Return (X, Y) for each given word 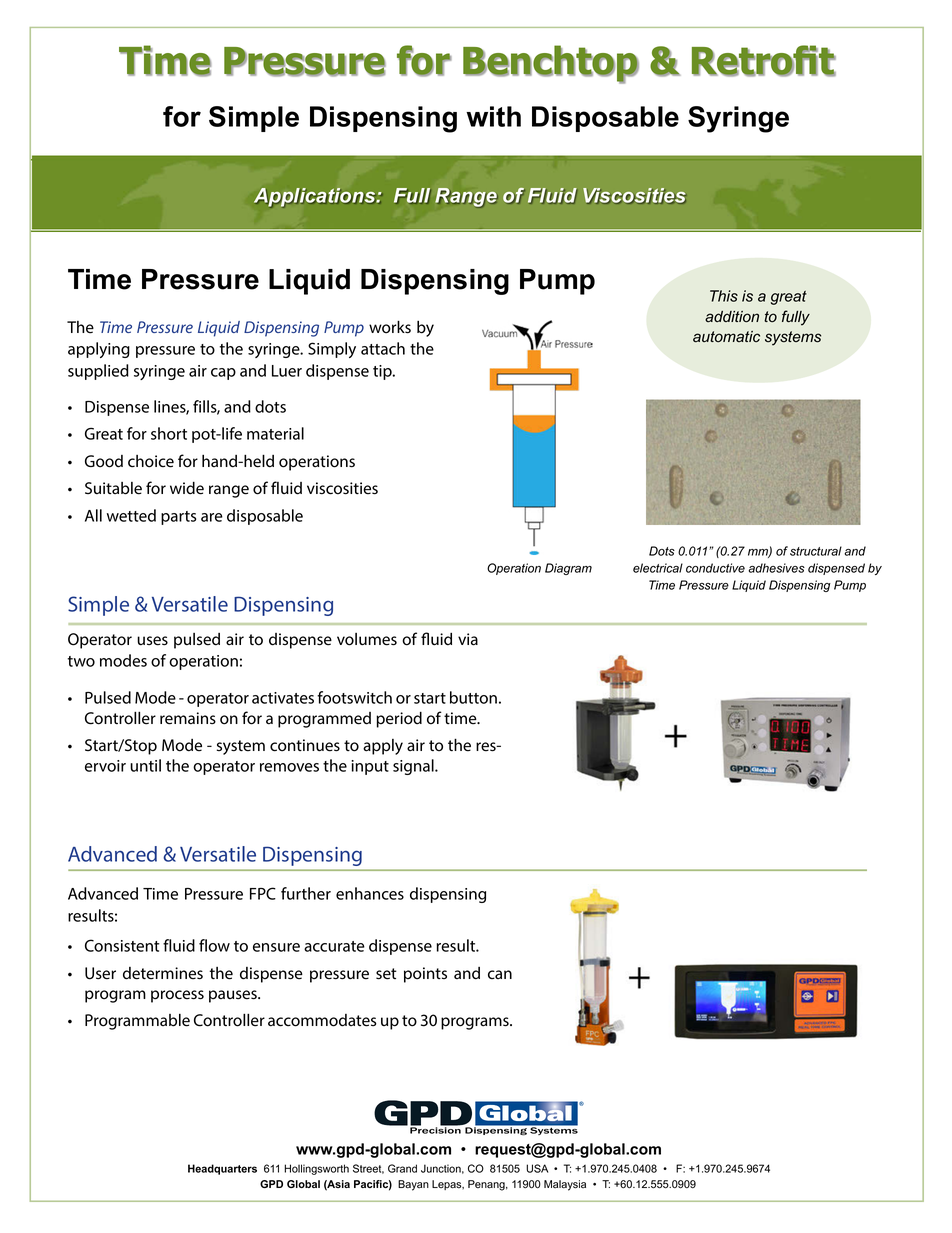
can (500, 974)
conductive (715, 568)
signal (414, 767)
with (493, 116)
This (724, 296)
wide (187, 488)
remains (188, 718)
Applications (316, 198)
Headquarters (222, 1169)
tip (383, 372)
